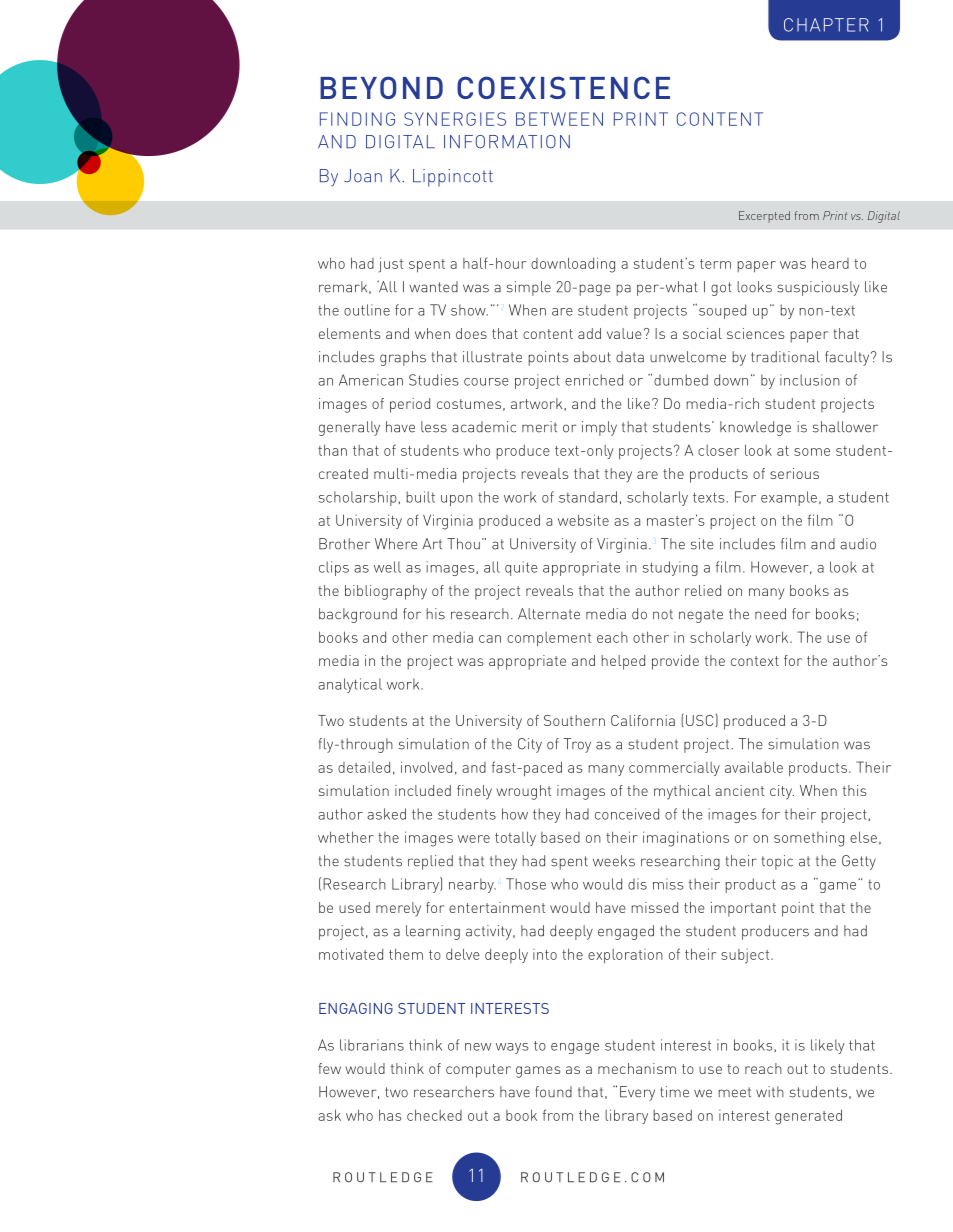 This screenshot has width=953, height=1232. What do you see at coordinates (563, 87) in the screenshot?
I see `COEXISTENCE` at bounding box center [563, 87].
